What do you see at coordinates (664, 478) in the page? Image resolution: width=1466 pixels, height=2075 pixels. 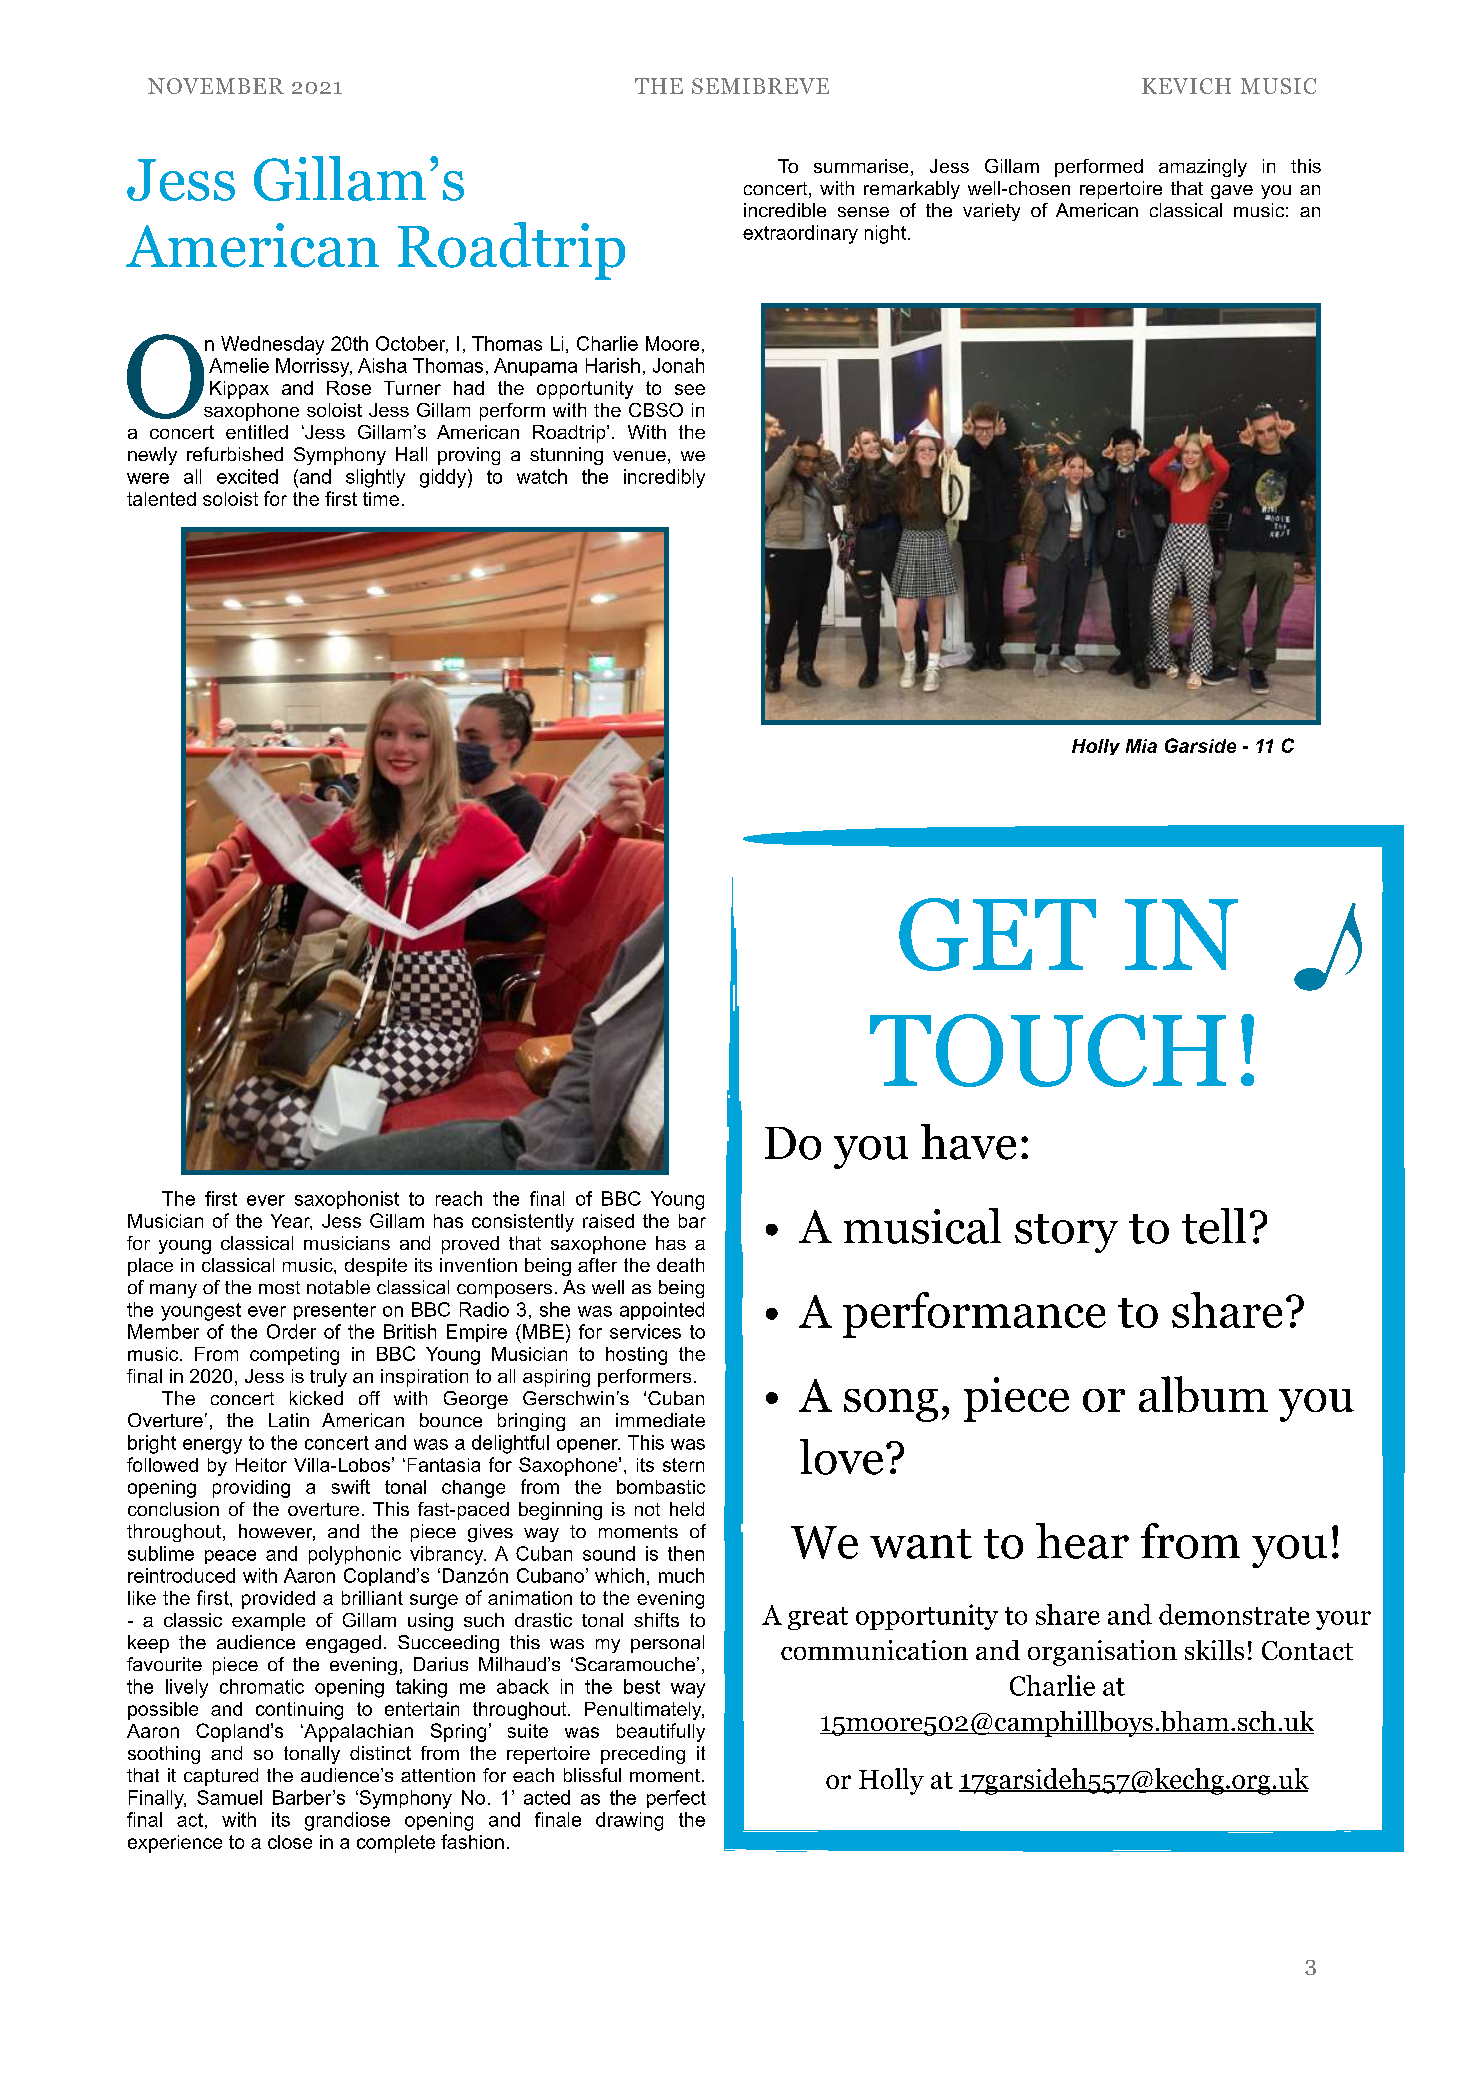 I see `incredibly` at bounding box center [664, 478].
